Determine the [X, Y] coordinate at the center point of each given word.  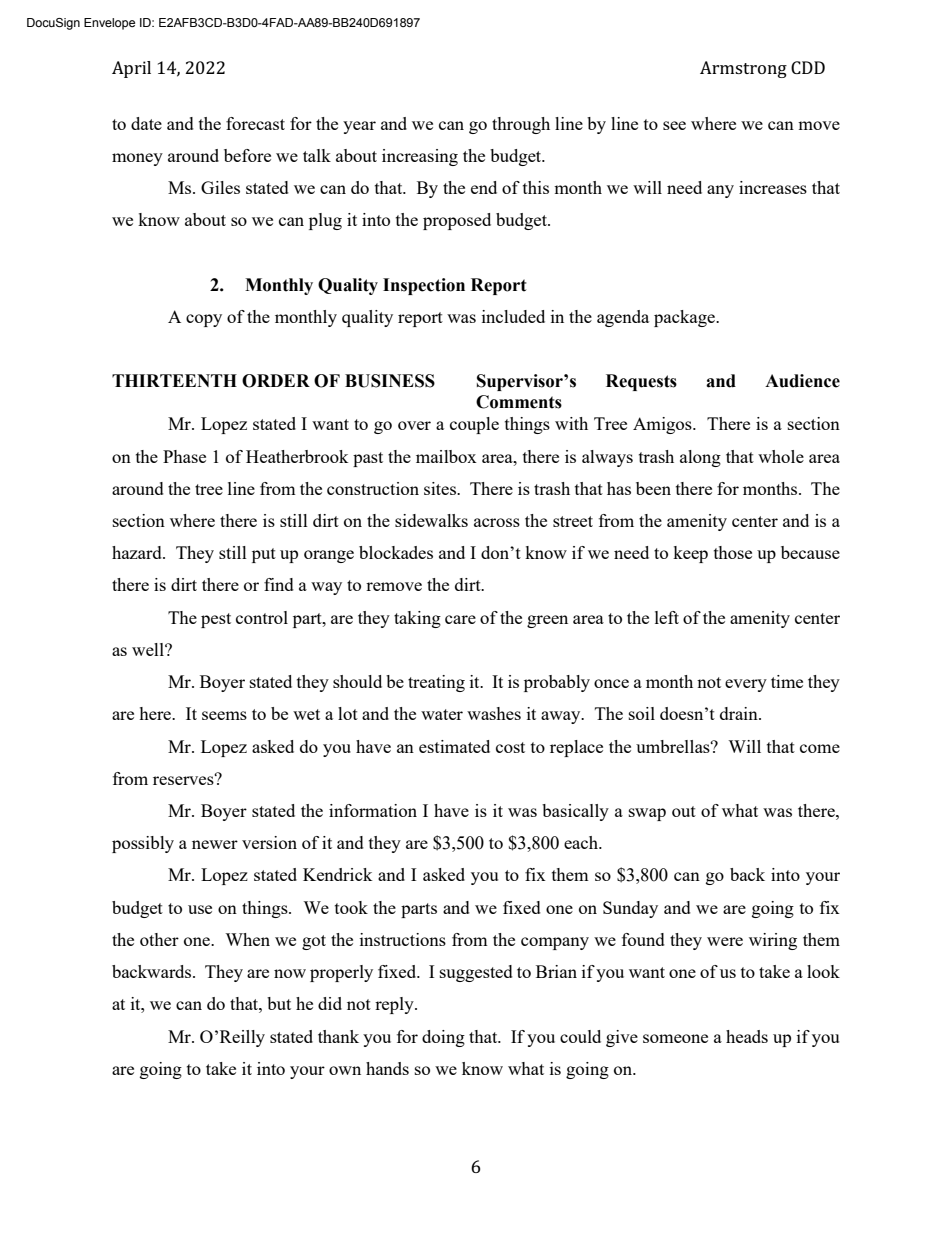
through [521, 125]
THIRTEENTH [174, 380]
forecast [255, 123]
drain [740, 713]
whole [781, 456]
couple [474, 425]
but [279, 1003]
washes [494, 713]
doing [443, 1038]
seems [224, 715]
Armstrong [743, 69]
